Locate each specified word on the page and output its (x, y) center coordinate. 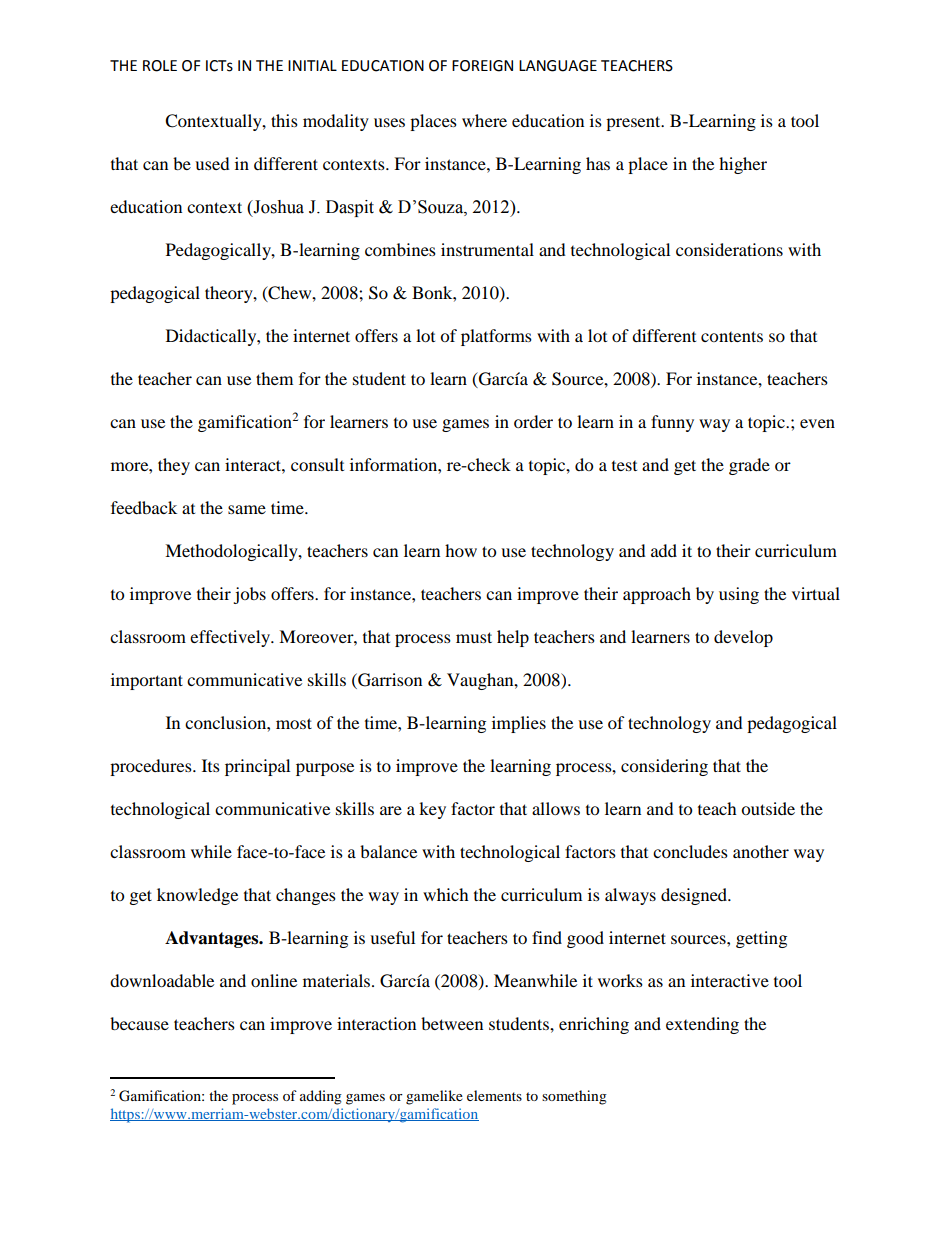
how (461, 550)
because (139, 1023)
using (739, 595)
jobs (249, 595)
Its (211, 765)
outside (768, 808)
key (432, 810)
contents (732, 336)
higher (743, 165)
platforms (496, 337)
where (484, 120)
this (284, 120)
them (274, 378)
